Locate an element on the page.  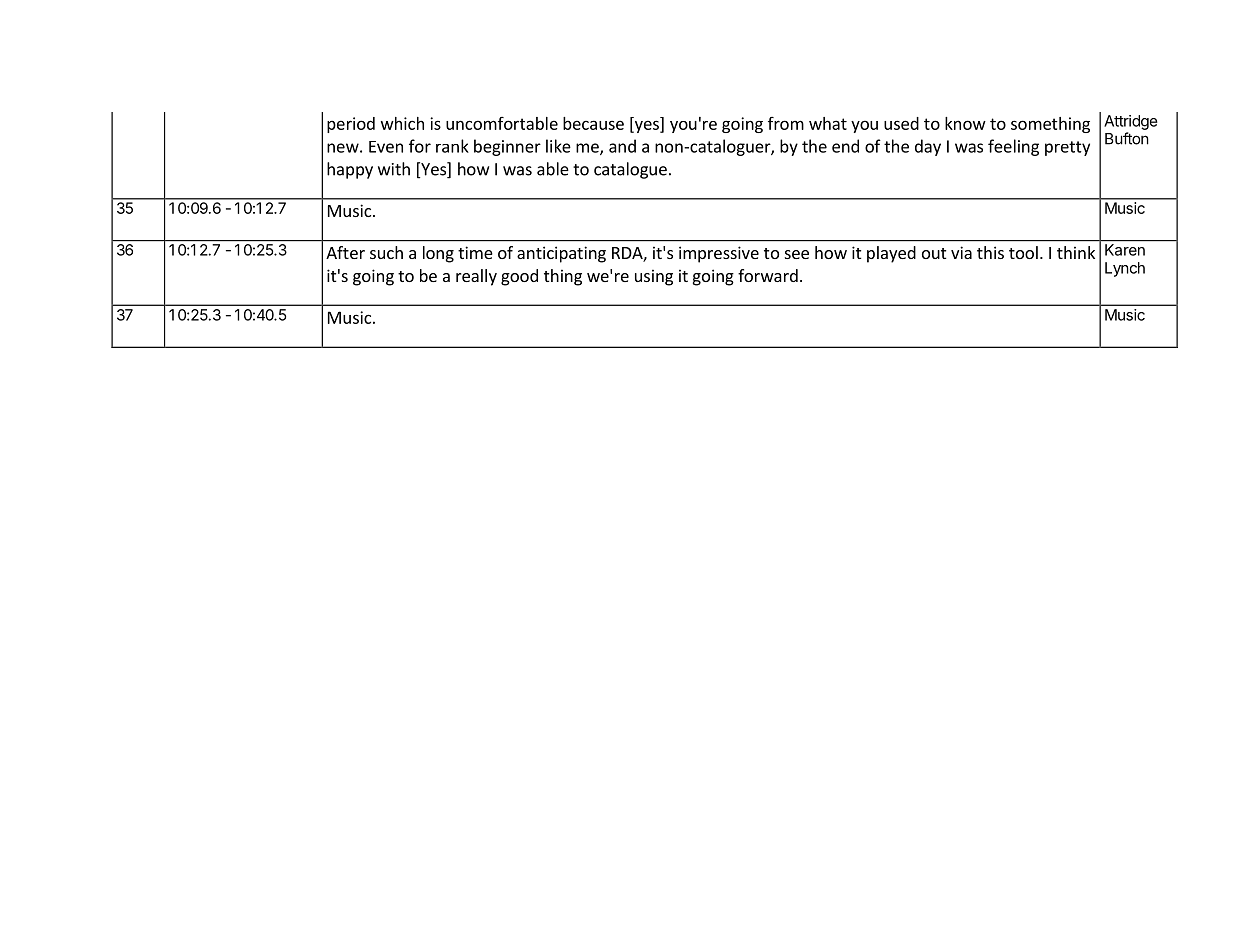
know is located at coordinates (965, 123).
